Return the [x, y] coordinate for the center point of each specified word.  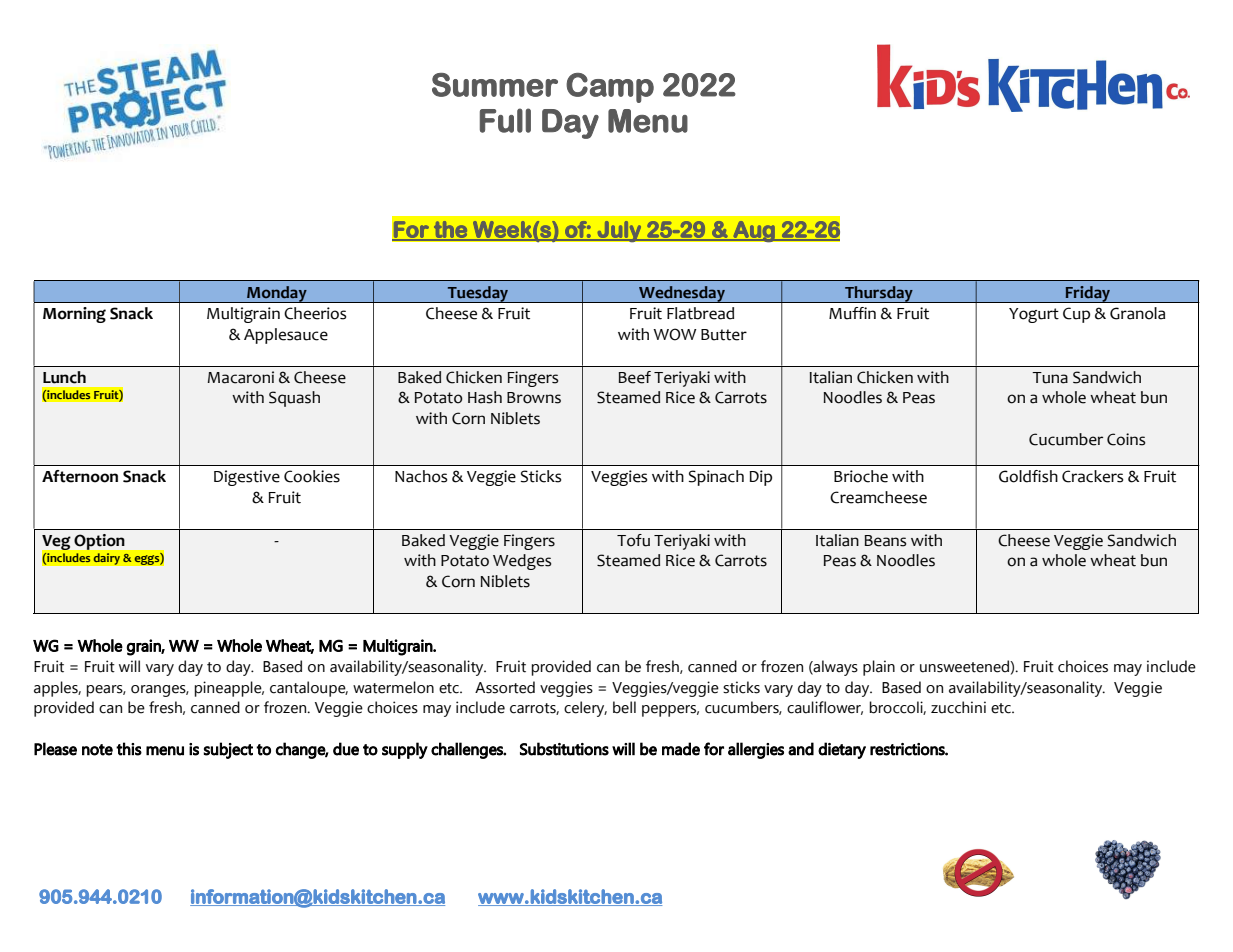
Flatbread [700, 313]
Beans [886, 541]
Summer [495, 85]
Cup [1076, 315]
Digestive [247, 478]
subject [228, 750]
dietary [842, 750]
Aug [754, 231]
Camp [610, 88]
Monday [277, 294]
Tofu [633, 540]
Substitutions [564, 749]
